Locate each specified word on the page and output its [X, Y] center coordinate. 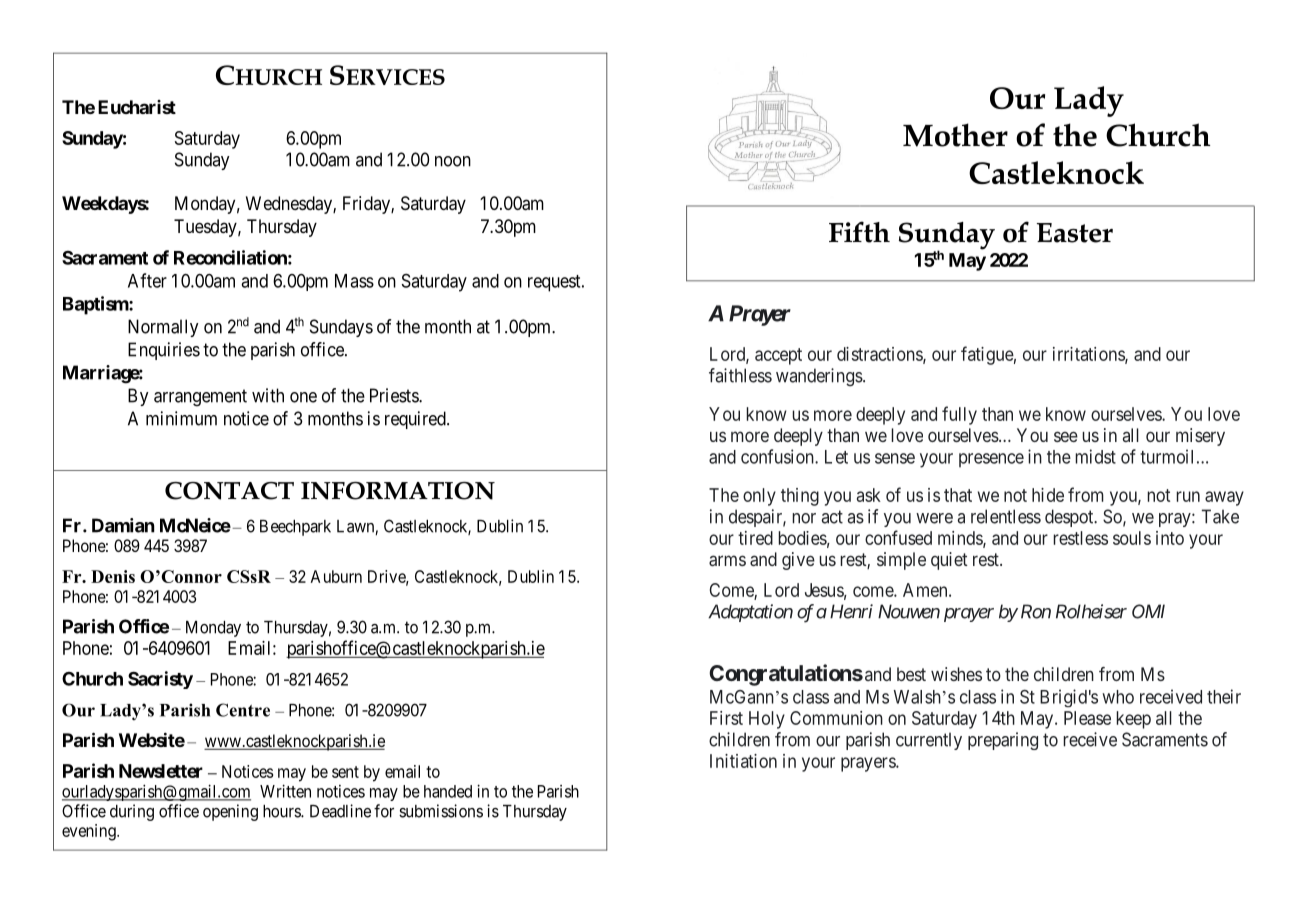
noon [453, 161]
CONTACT [229, 491]
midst [1095, 456]
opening [230, 812]
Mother [955, 135]
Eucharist [137, 107]
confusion [778, 456]
